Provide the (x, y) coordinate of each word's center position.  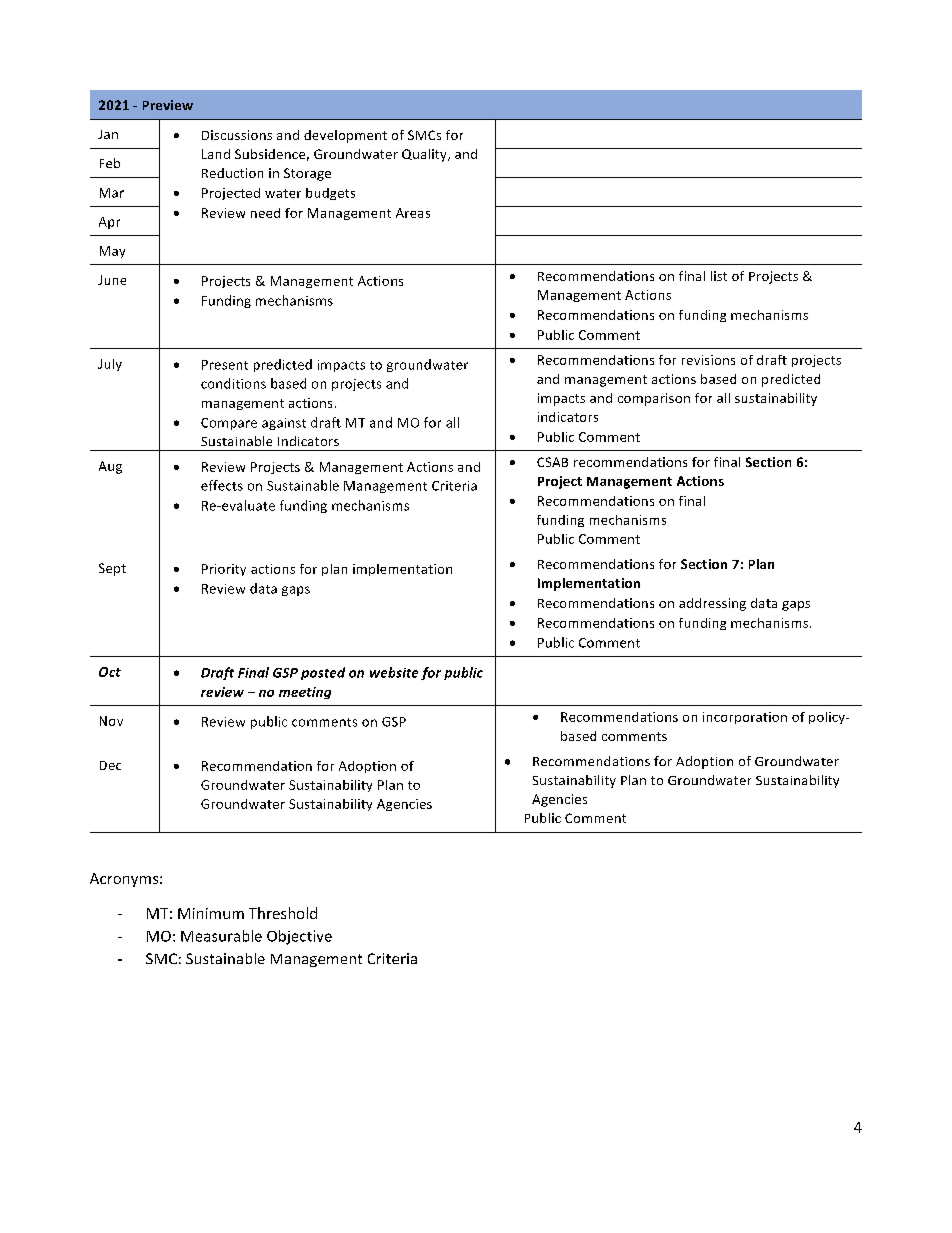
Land (216, 154)
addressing (712, 604)
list (719, 276)
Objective (299, 937)
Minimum (211, 913)
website (394, 672)
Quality (425, 155)
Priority (224, 570)
